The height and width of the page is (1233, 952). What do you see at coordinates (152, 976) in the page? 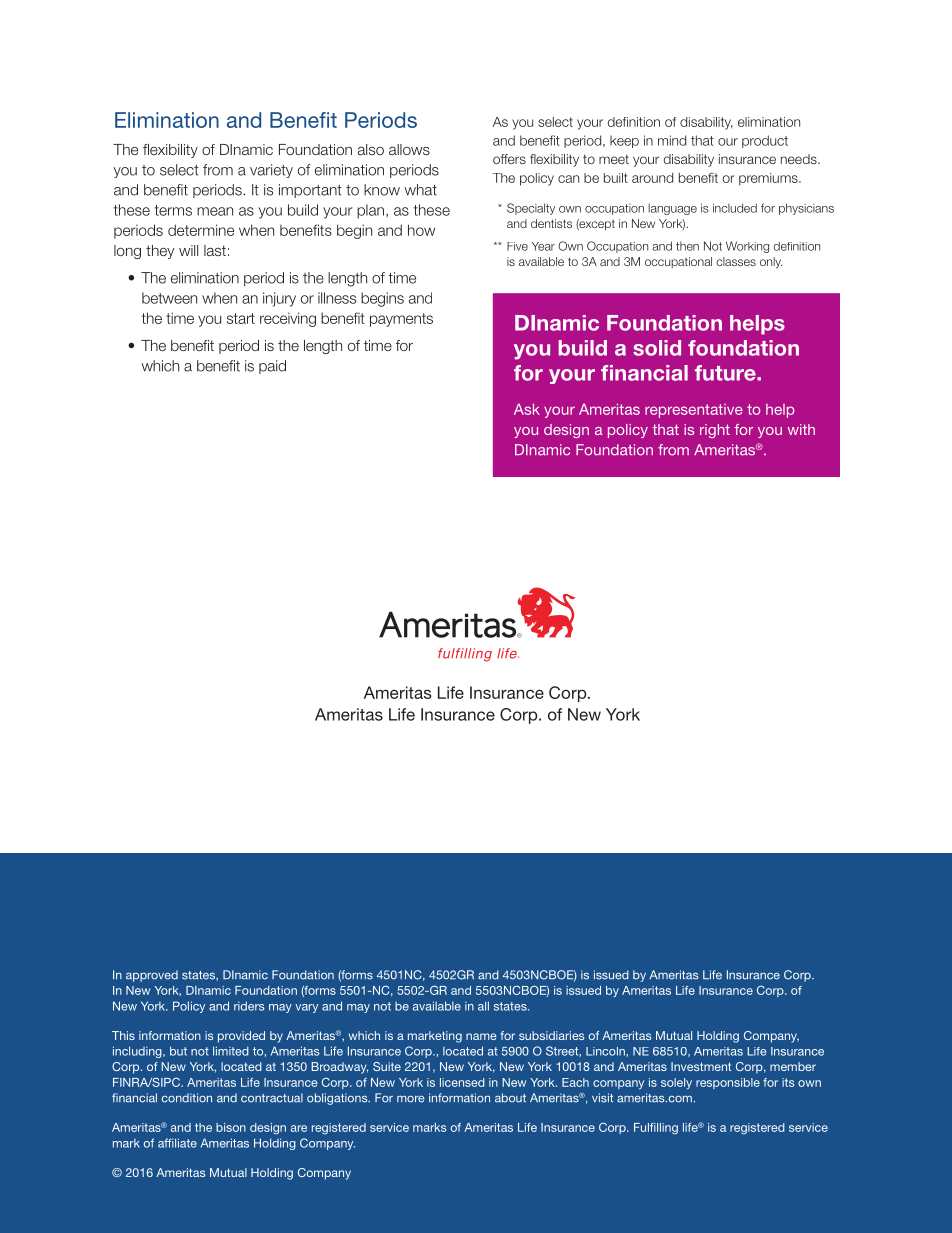
I see `approved` at bounding box center [152, 976].
